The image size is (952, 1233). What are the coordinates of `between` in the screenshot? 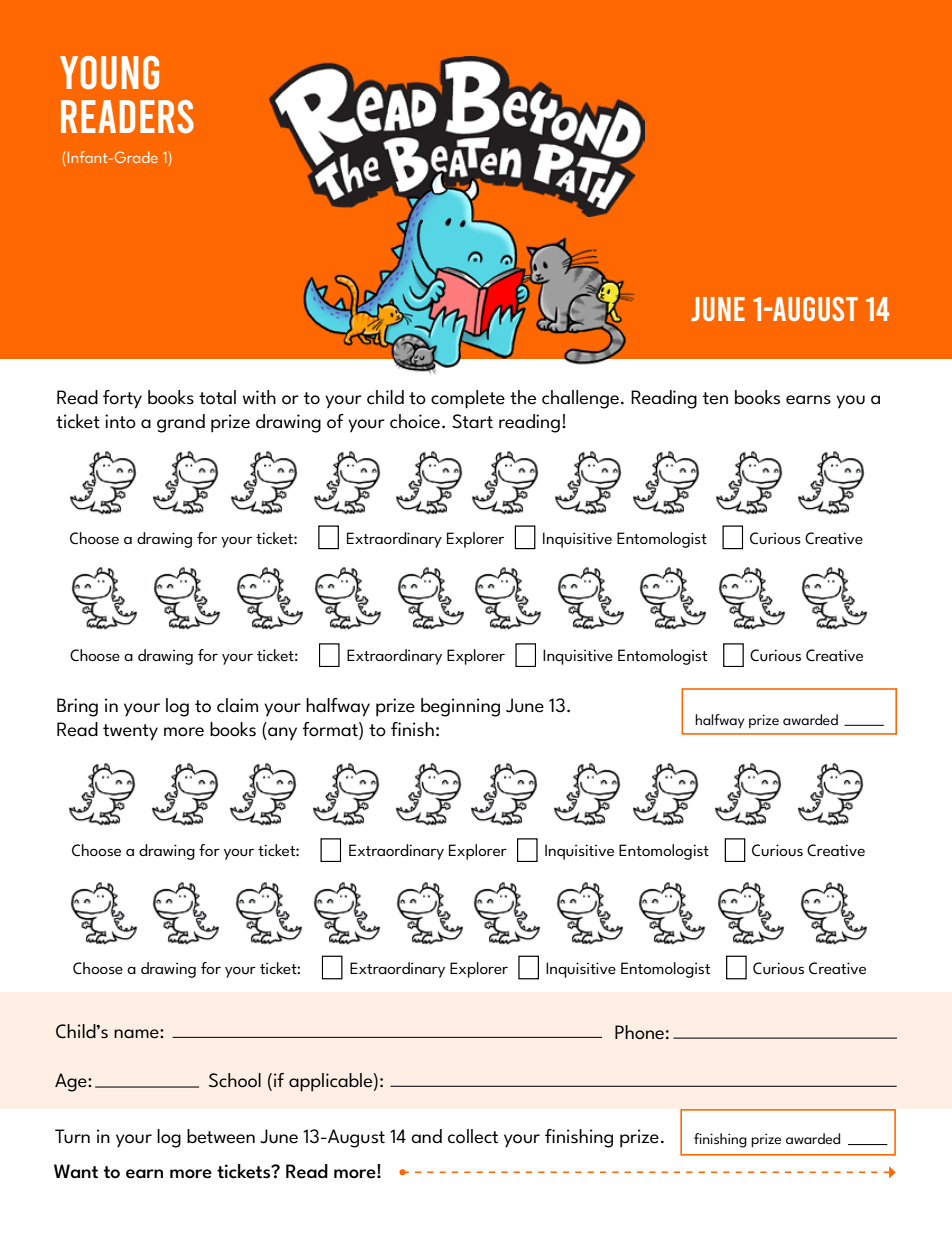 It's located at (221, 1136).
